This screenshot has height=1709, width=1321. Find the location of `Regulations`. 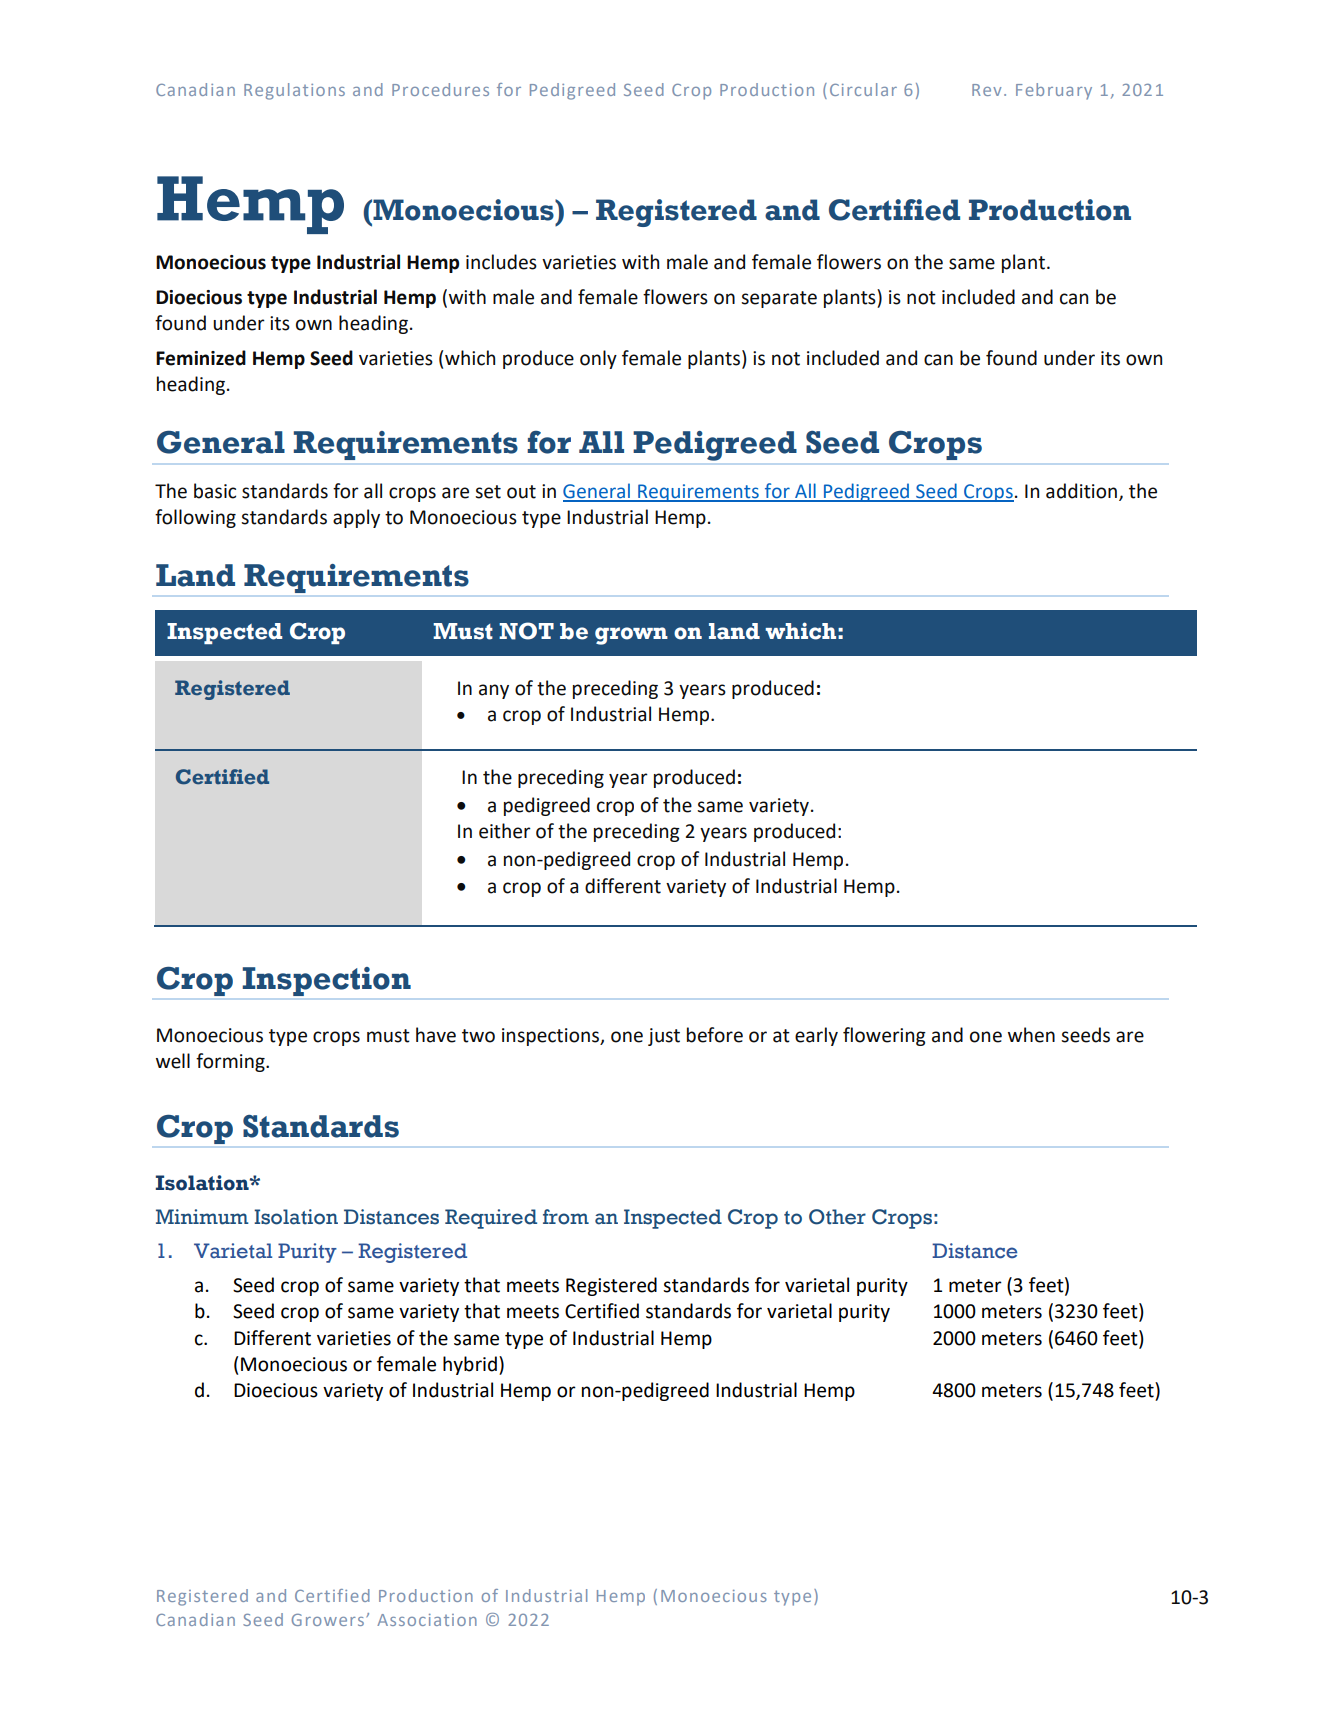

Regulations is located at coordinates (294, 91).
